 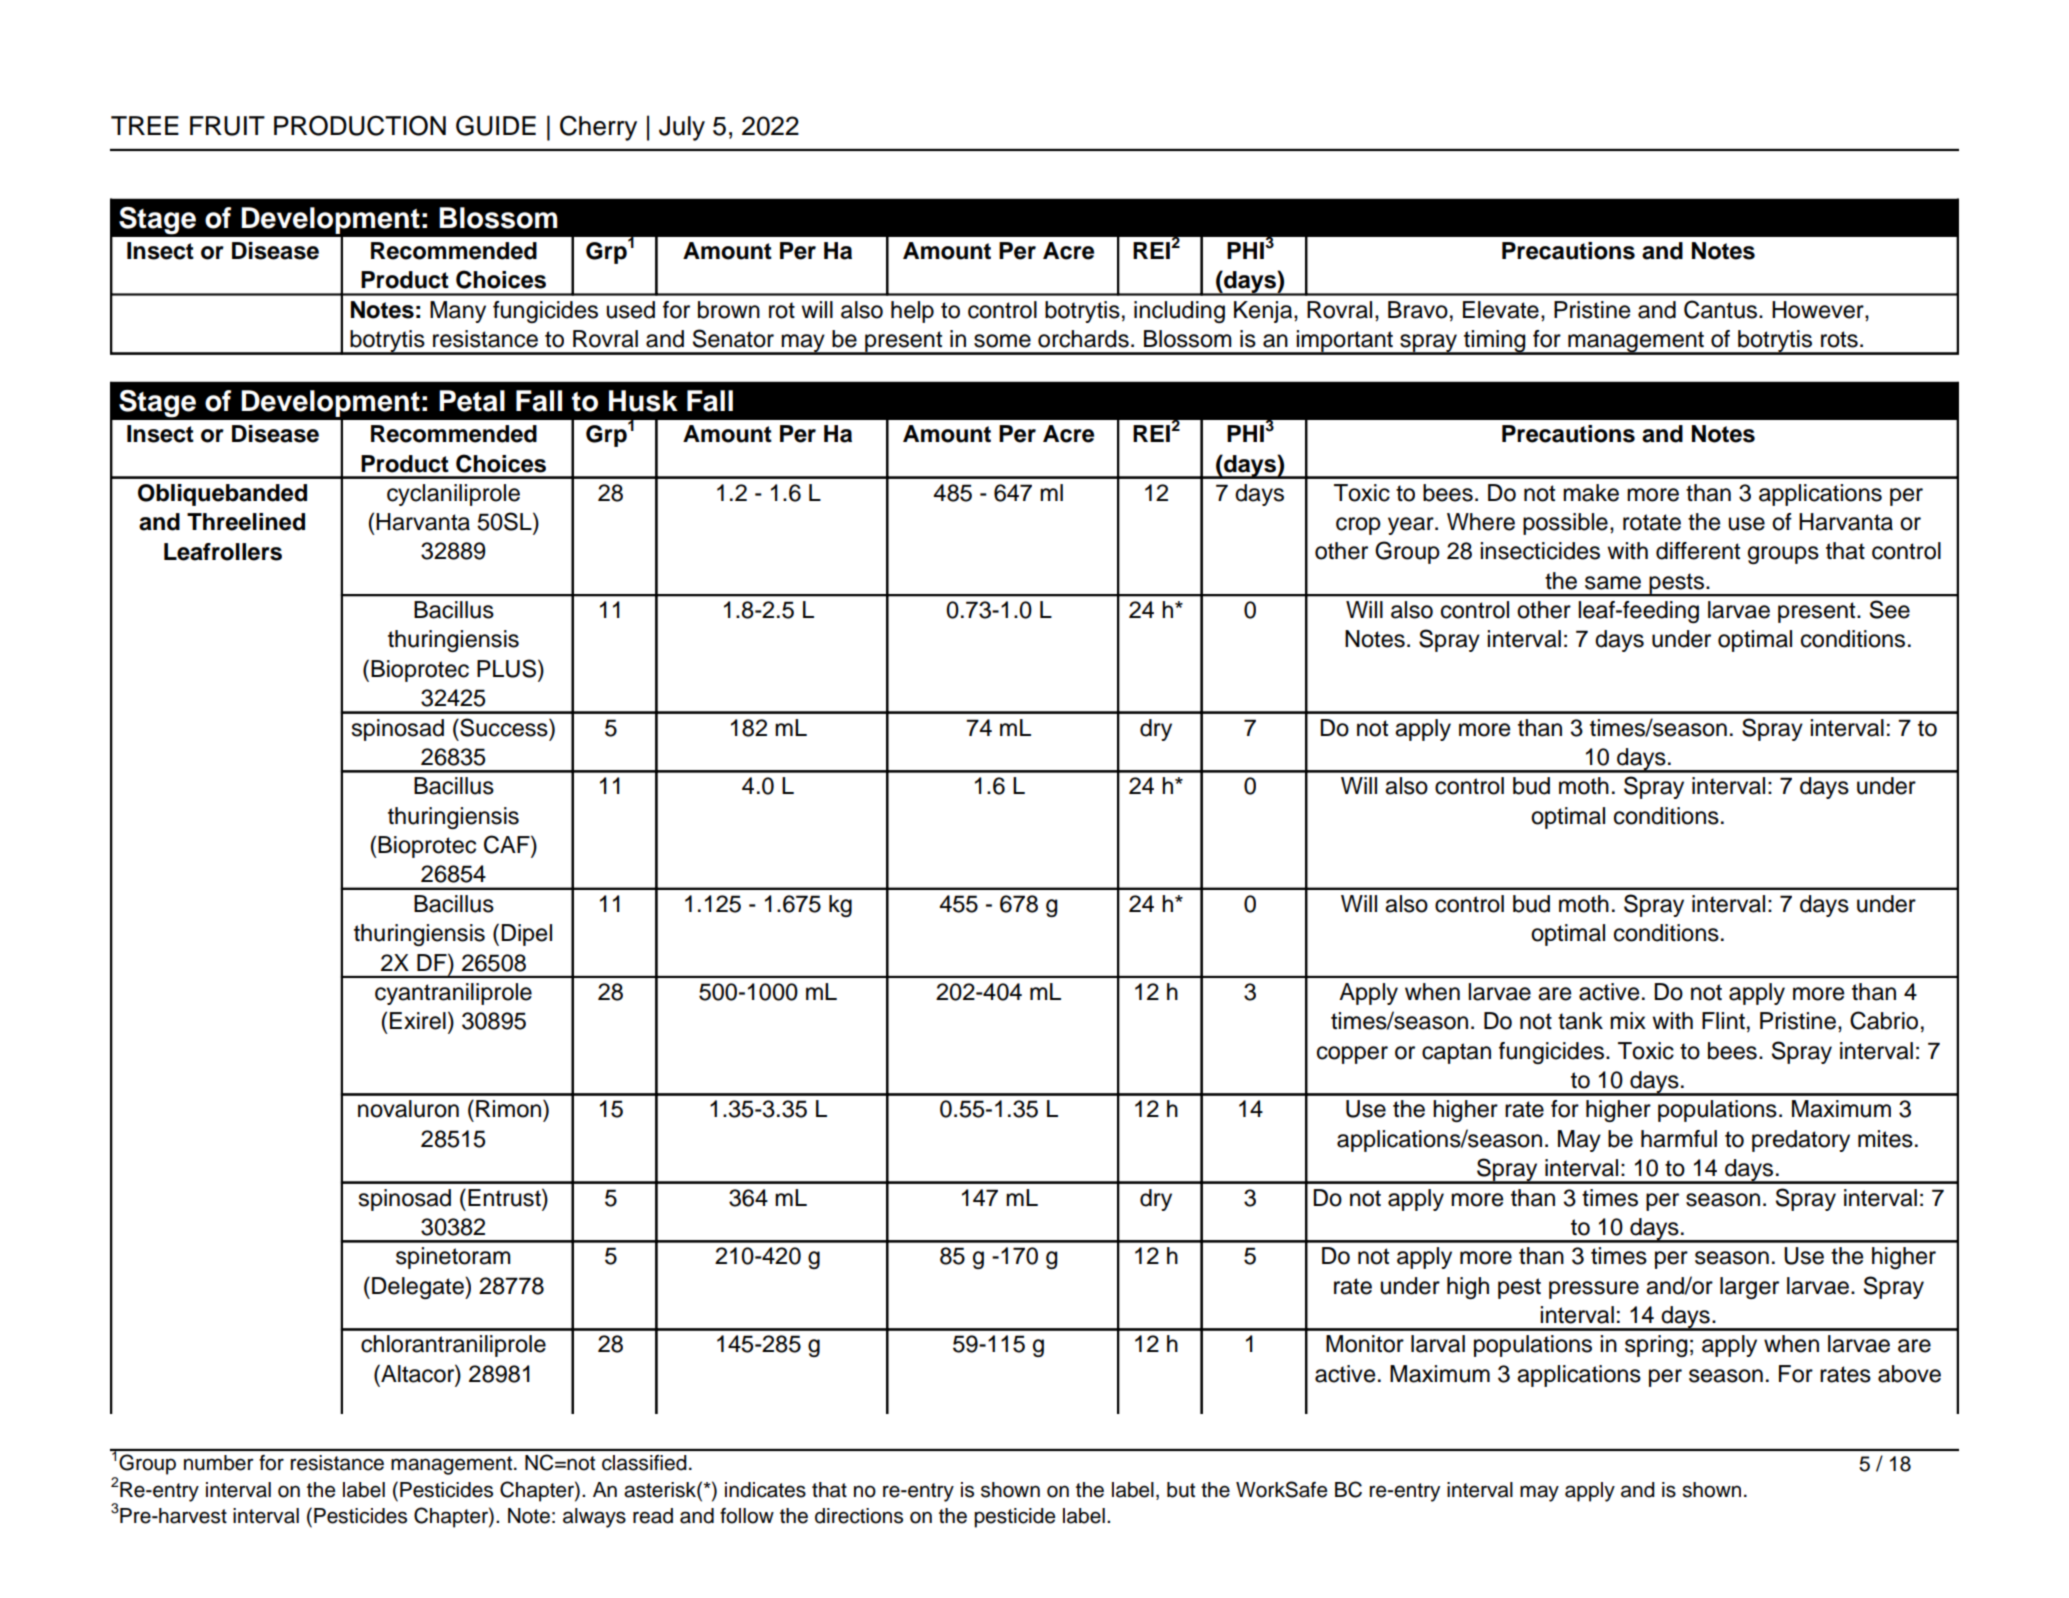 What do you see at coordinates (1358, 526) in the screenshot?
I see `crop` at bounding box center [1358, 526].
